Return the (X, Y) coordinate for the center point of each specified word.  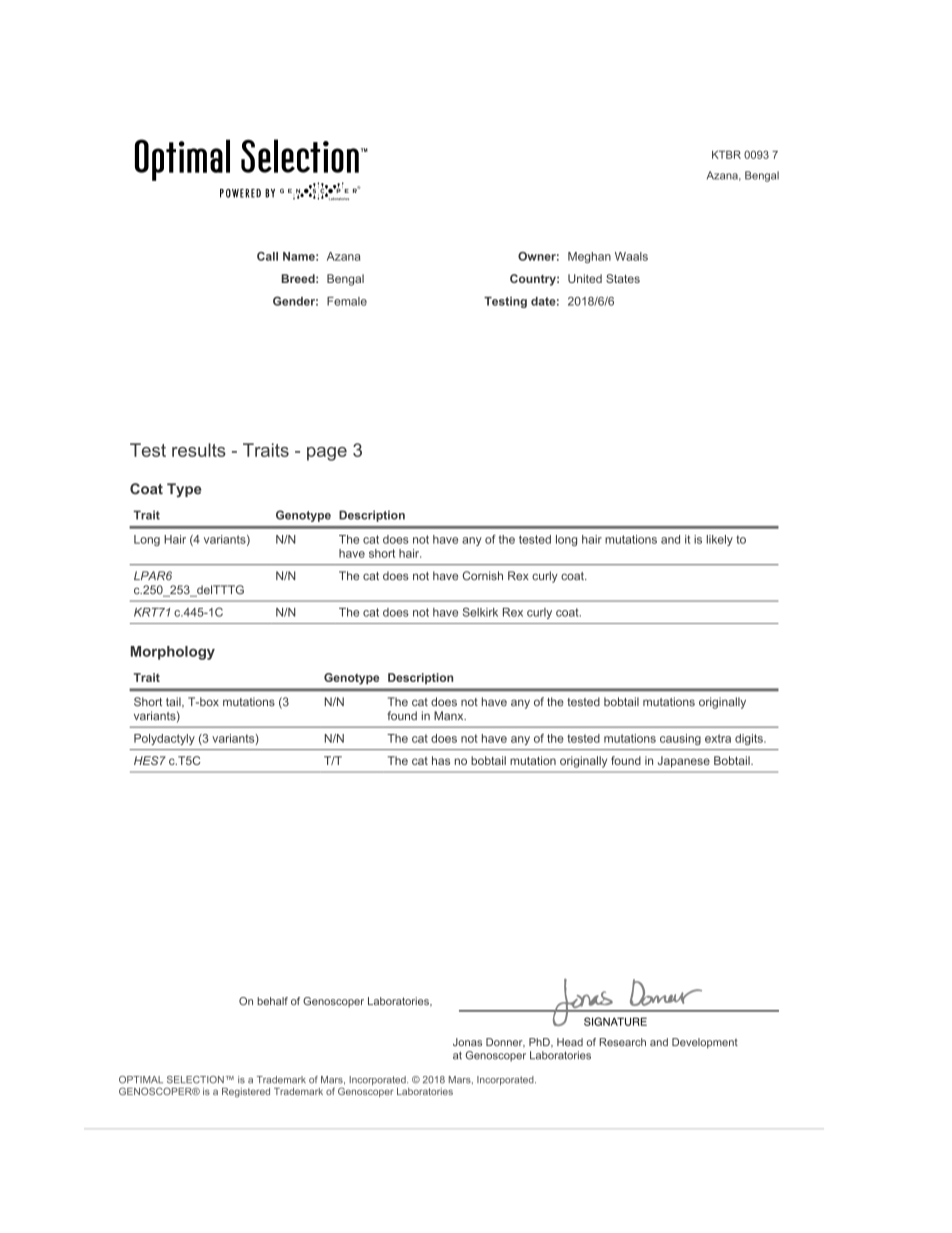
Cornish (482, 576)
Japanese (684, 762)
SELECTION (195, 1080)
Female (347, 301)
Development (705, 1043)
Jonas (467, 1042)
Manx (450, 716)
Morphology (173, 653)
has (441, 760)
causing (680, 739)
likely (720, 540)
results (199, 450)
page (327, 454)
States (623, 278)
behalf (272, 1001)
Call (267, 256)
